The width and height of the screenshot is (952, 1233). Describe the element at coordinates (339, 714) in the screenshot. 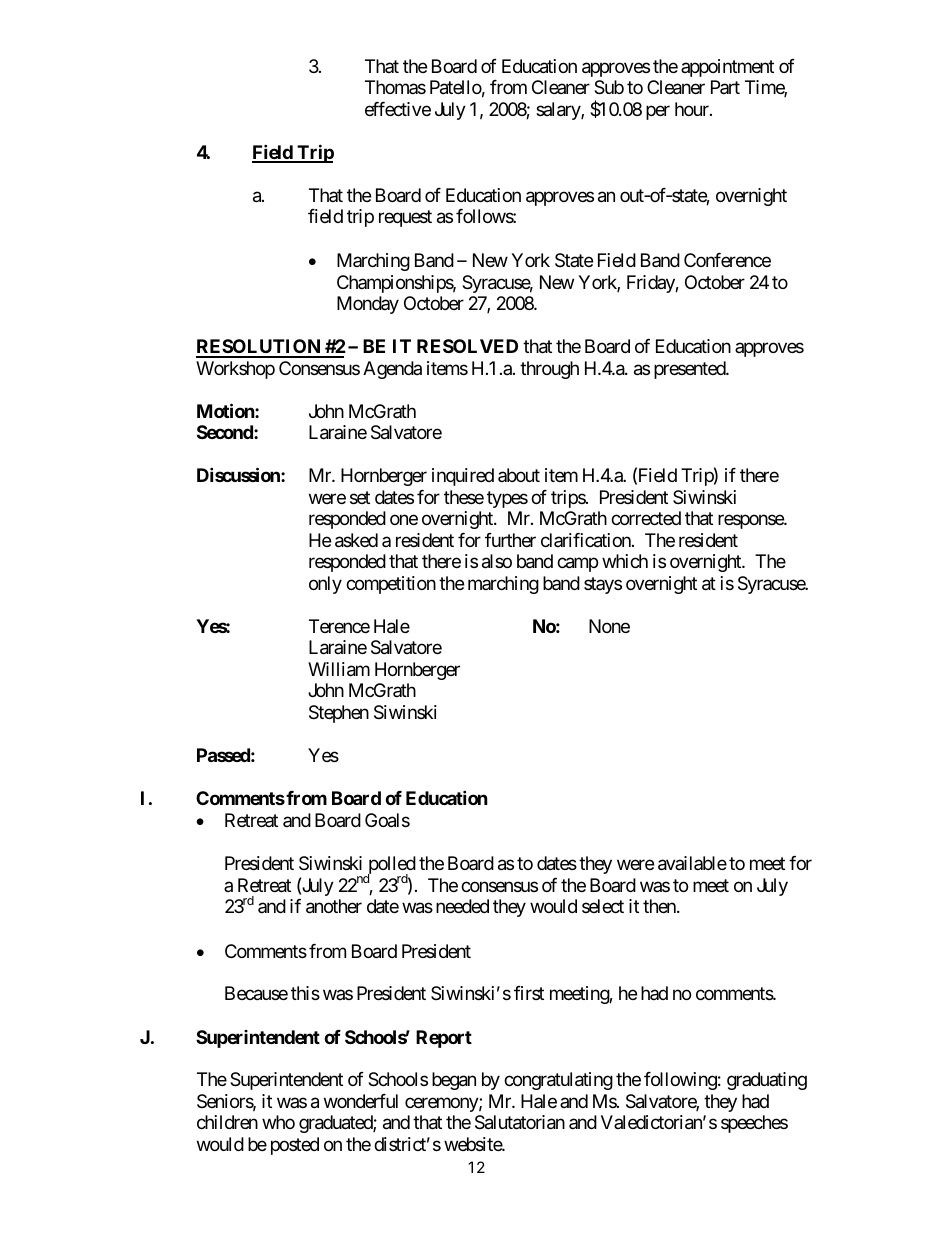

I see `Stephen` at that location.
